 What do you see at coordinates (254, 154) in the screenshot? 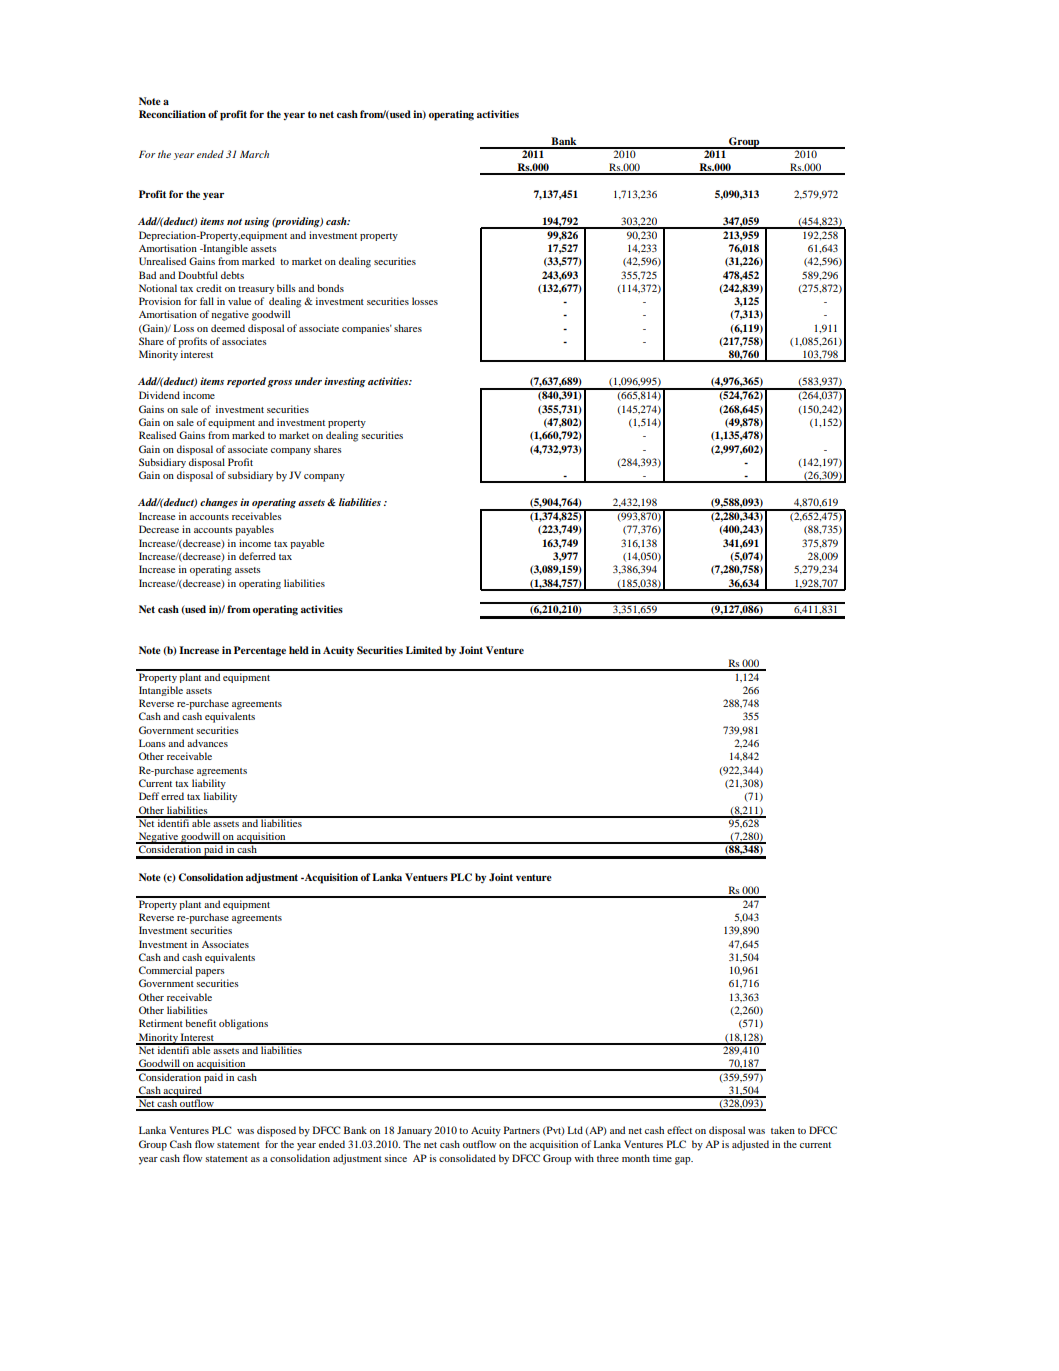
I see `March` at bounding box center [254, 154].
